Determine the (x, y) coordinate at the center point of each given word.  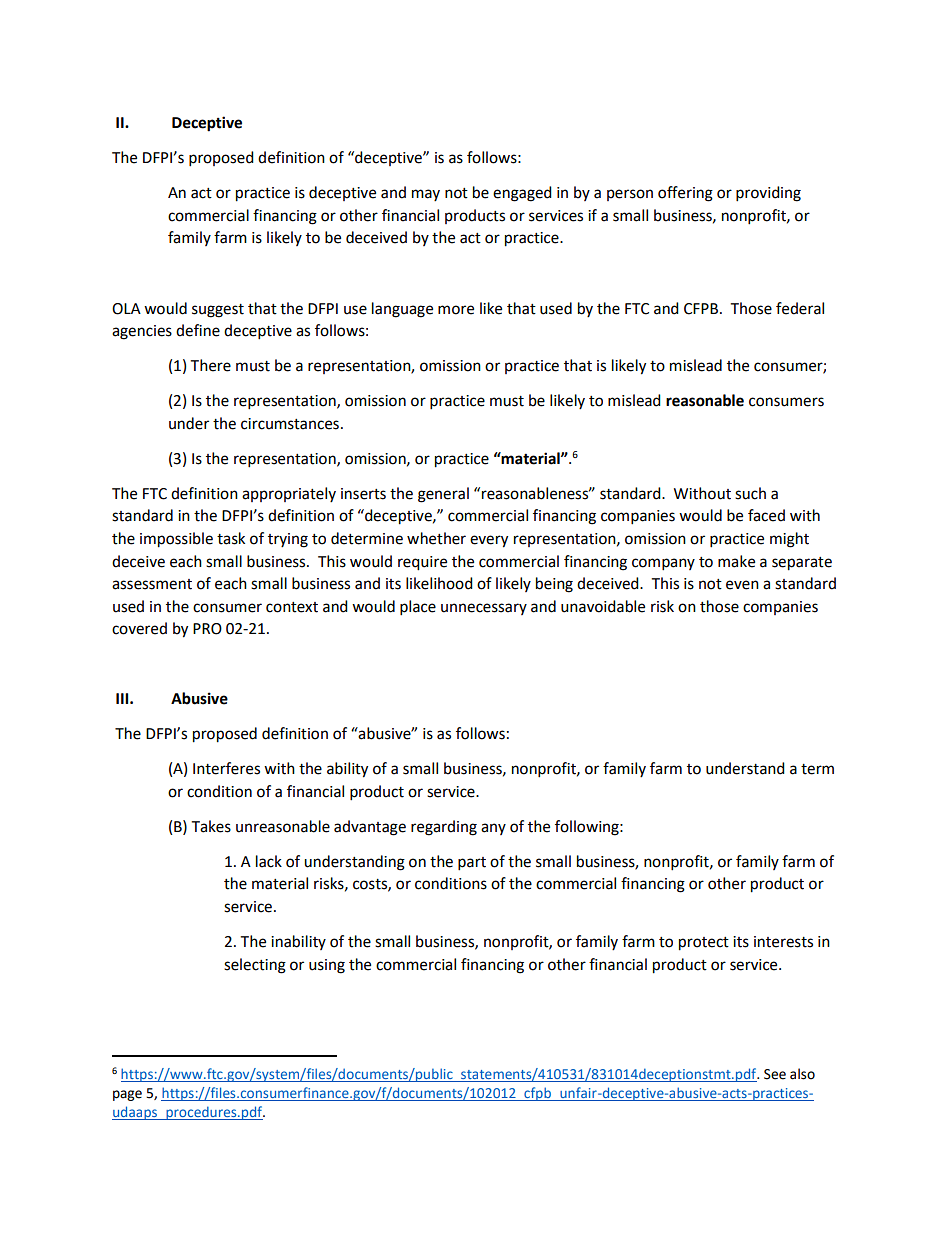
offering (685, 194)
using (327, 966)
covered (139, 628)
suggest (218, 311)
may (426, 195)
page (127, 1095)
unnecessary (484, 609)
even (742, 585)
